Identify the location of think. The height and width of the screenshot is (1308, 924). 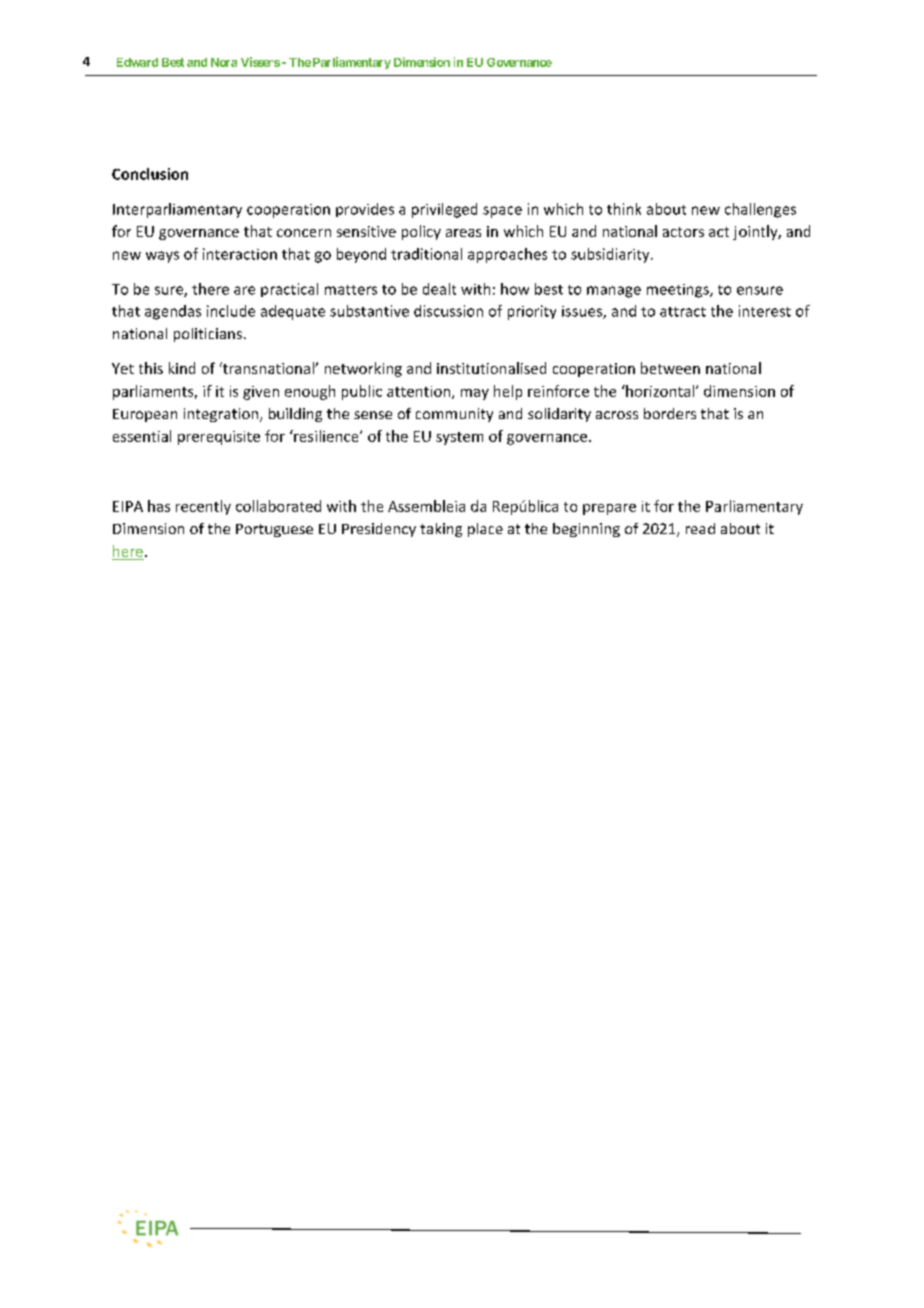
(624, 209).
